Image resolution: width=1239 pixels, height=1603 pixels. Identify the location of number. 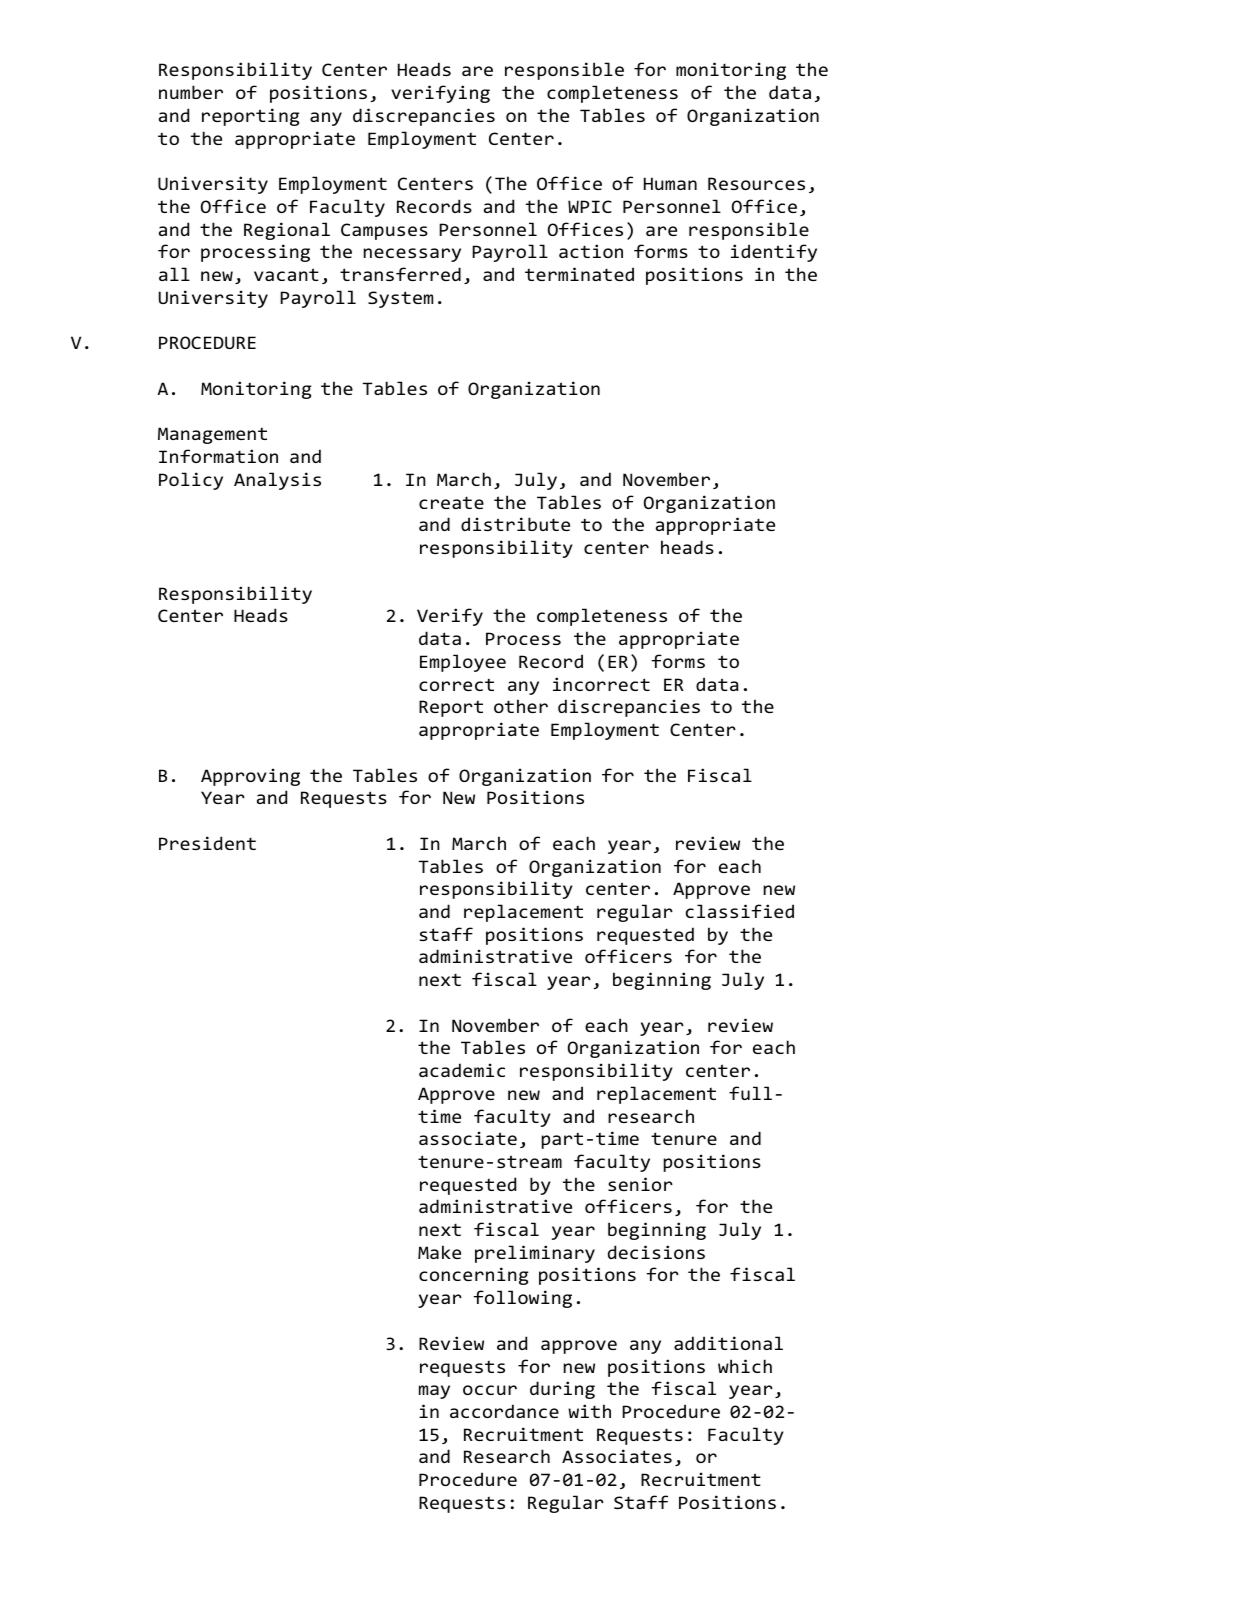
(191, 92).
